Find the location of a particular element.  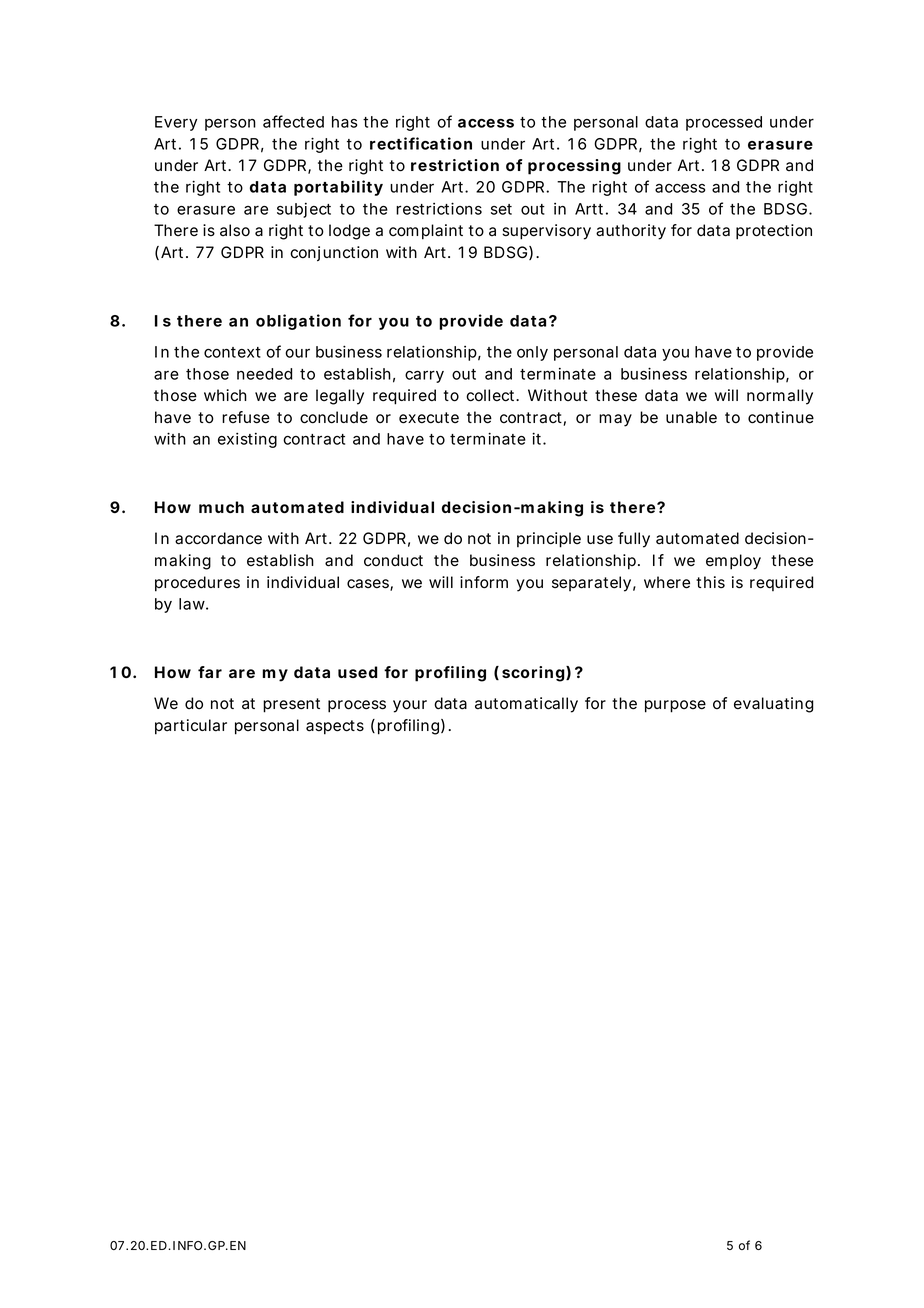

refuse is located at coordinates (246, 417).
